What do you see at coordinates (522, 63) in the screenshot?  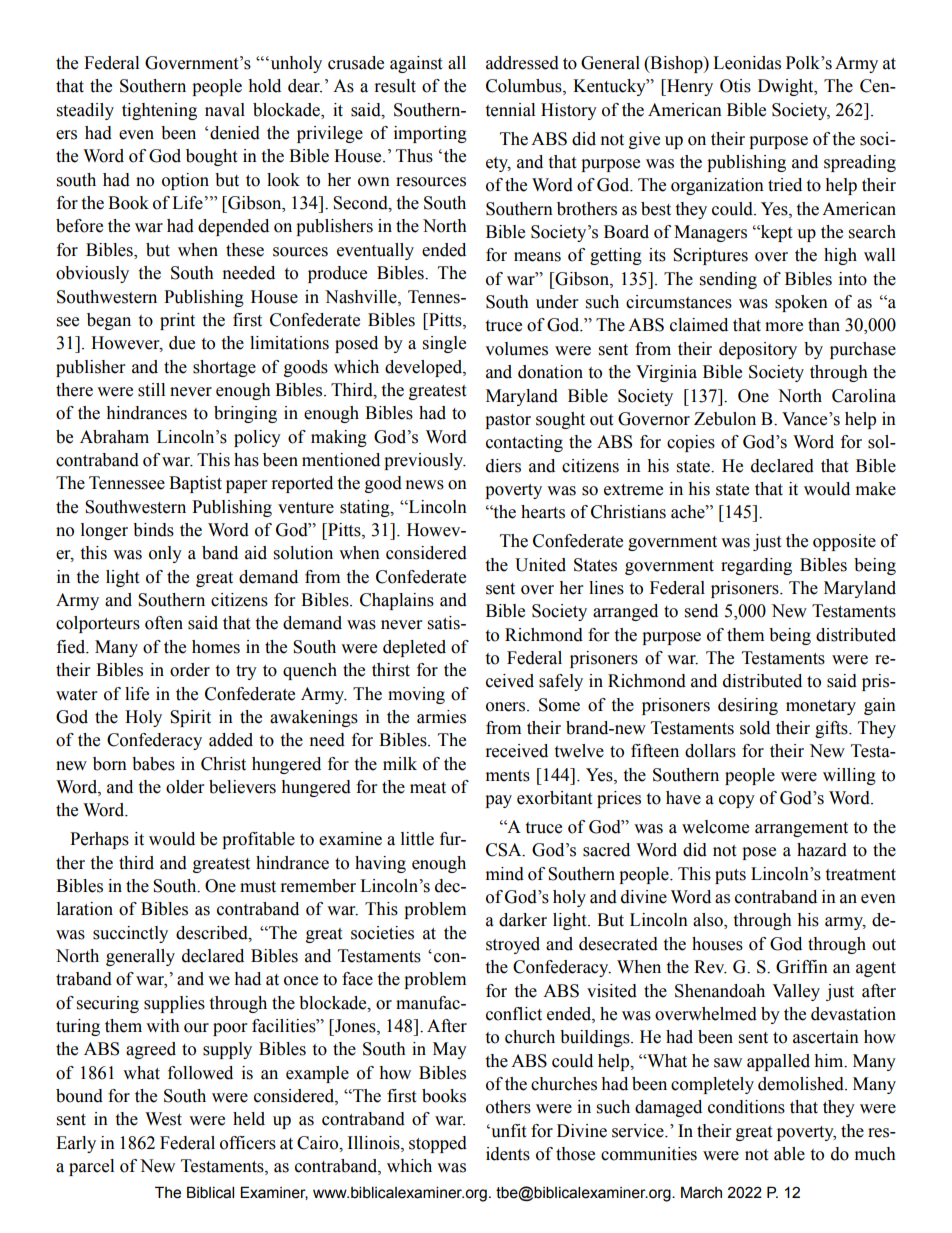 I see `addressed` at bounding box center [522, 63].
